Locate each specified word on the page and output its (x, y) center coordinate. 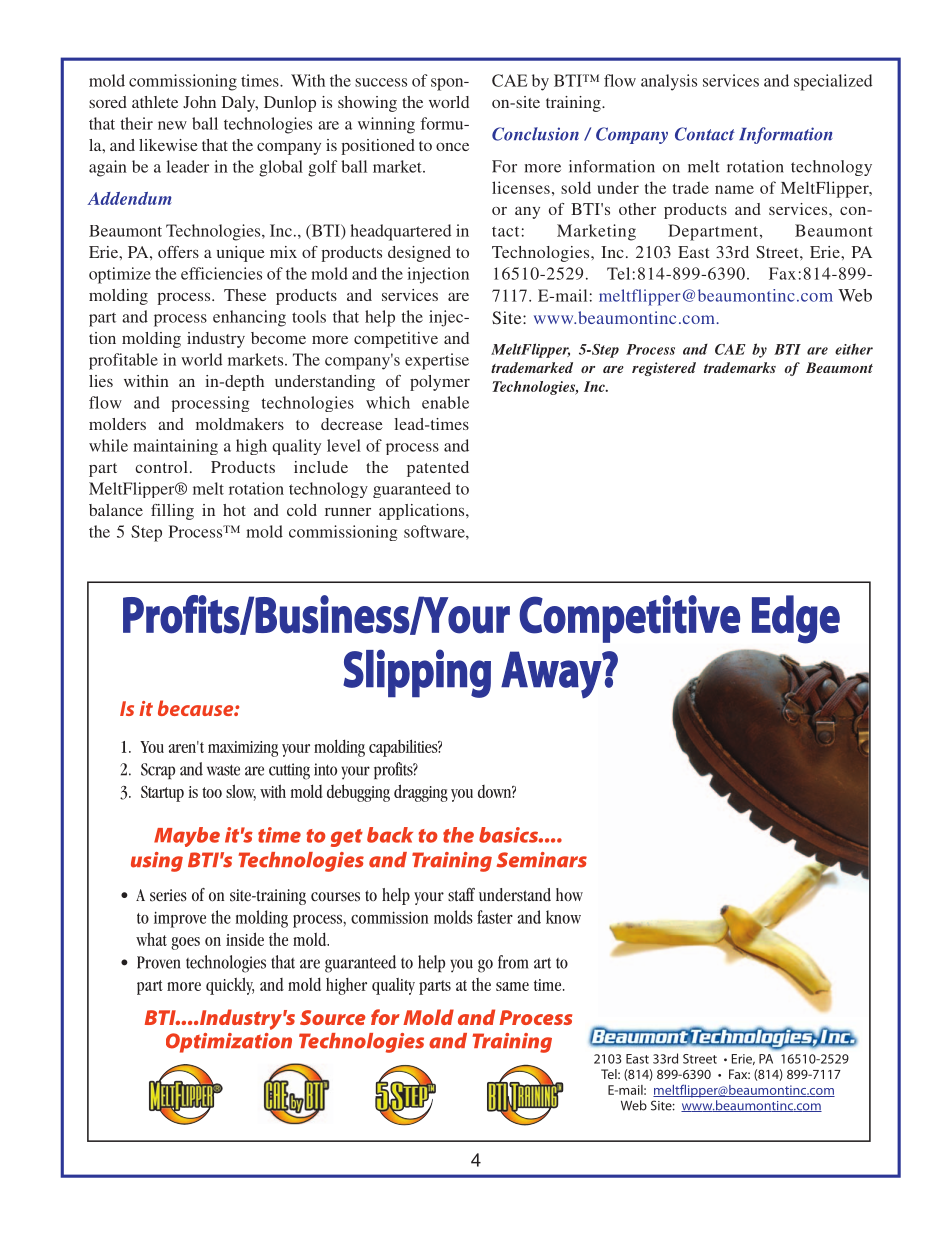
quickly (230, 986)
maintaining (175, 447)
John (199, 102)
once (452, 147)
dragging (421, 793)
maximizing (243, 749)
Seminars (542, 860)
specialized (833, 82)
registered (664, 369)
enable (445, 402)
